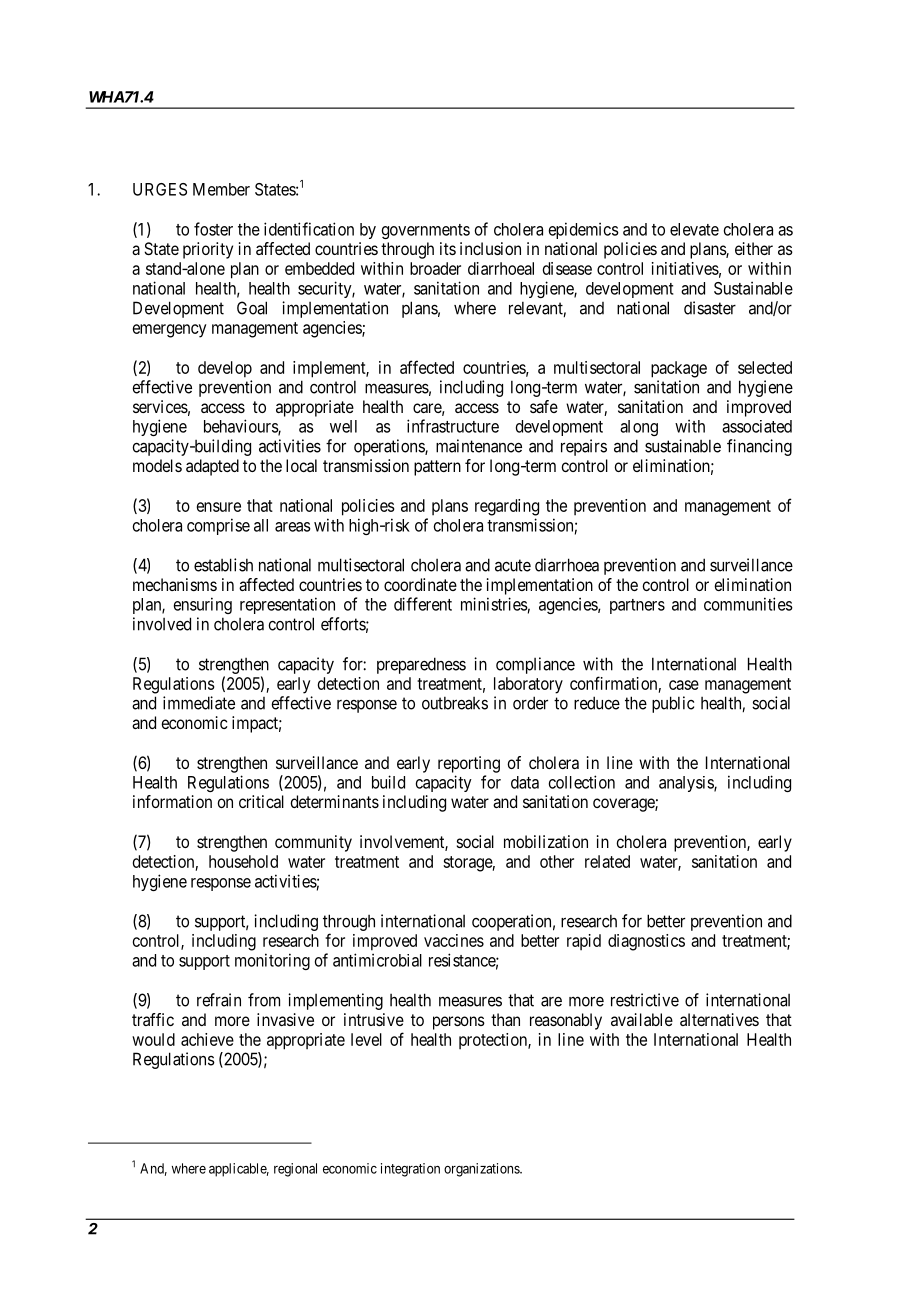 Image resolution: width=924 pixels, height=1308 pixels. I want to click on organizations, so click(482, 1170).
